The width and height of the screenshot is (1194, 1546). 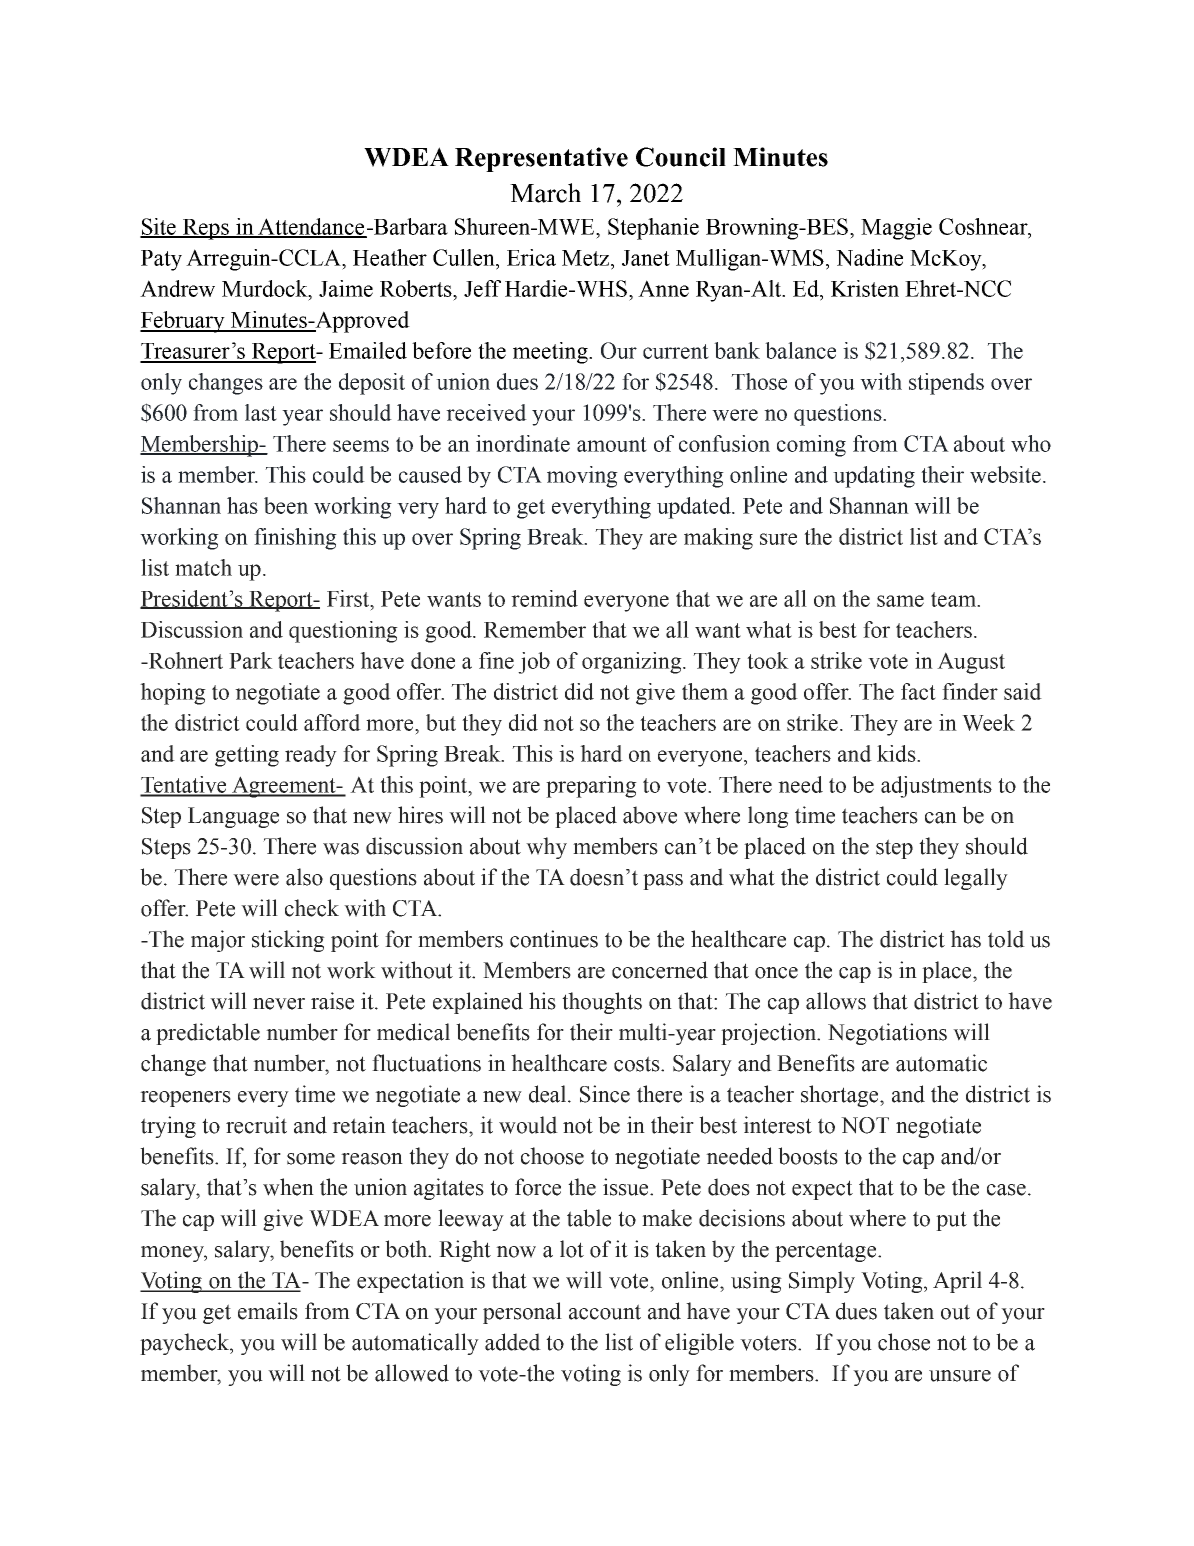 What do you see at coordinates (554, 939) in the screenshot?
I see `continues` at bounding box center [554, 939].
